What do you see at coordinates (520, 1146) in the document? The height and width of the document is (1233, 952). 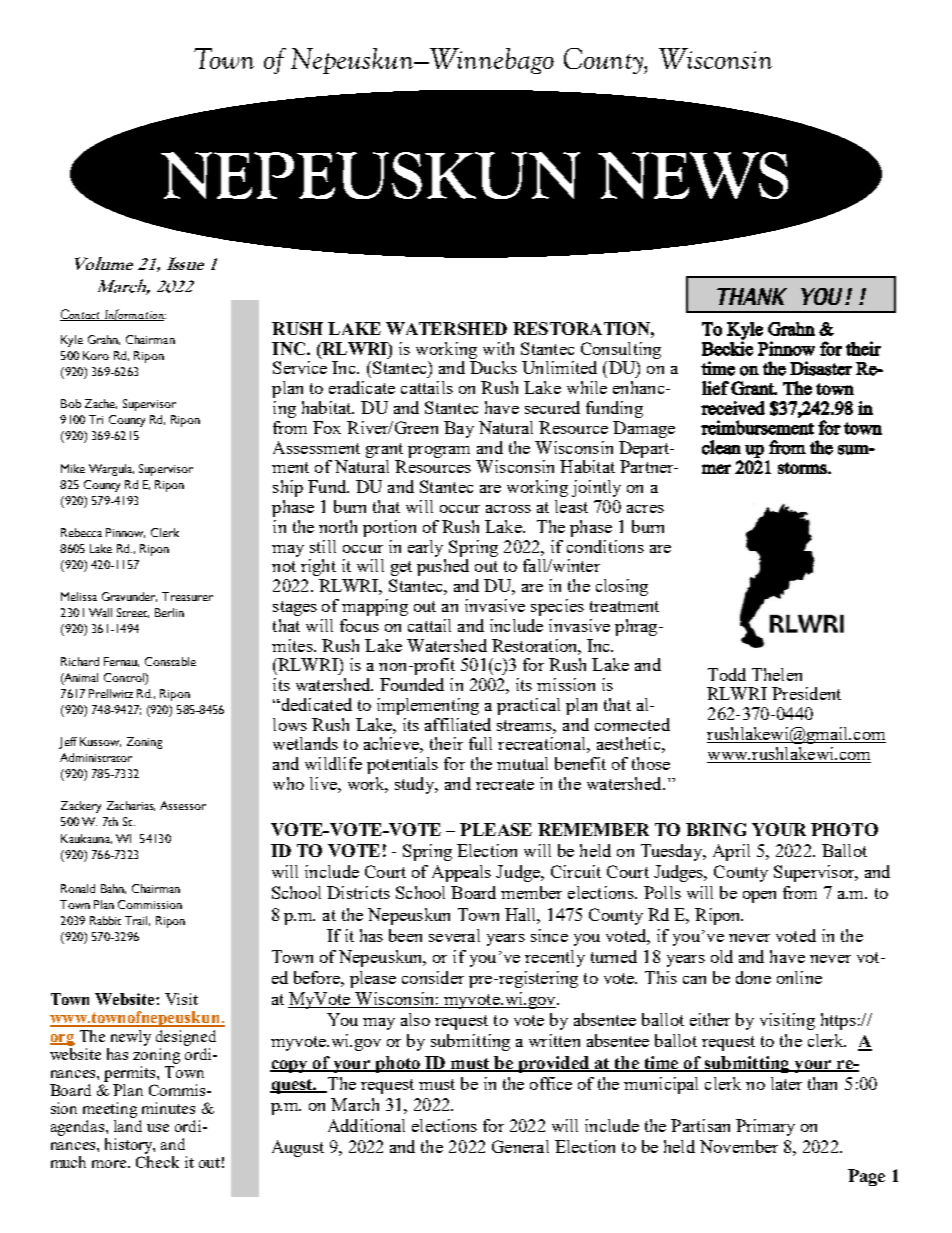 I see `General` at bounding box center [520, 1146].
